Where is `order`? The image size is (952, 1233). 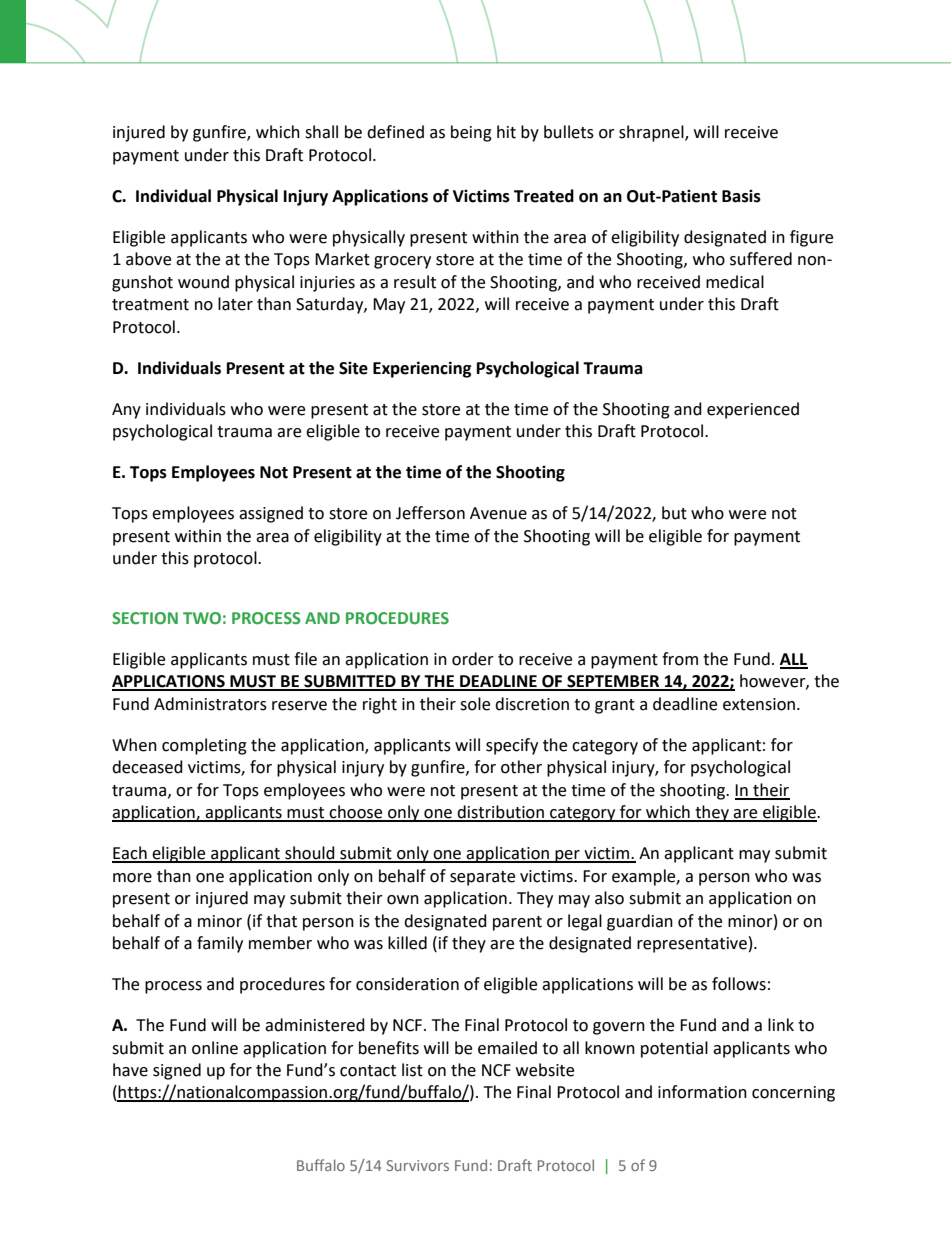
order is located at coordinates (473, 659).
